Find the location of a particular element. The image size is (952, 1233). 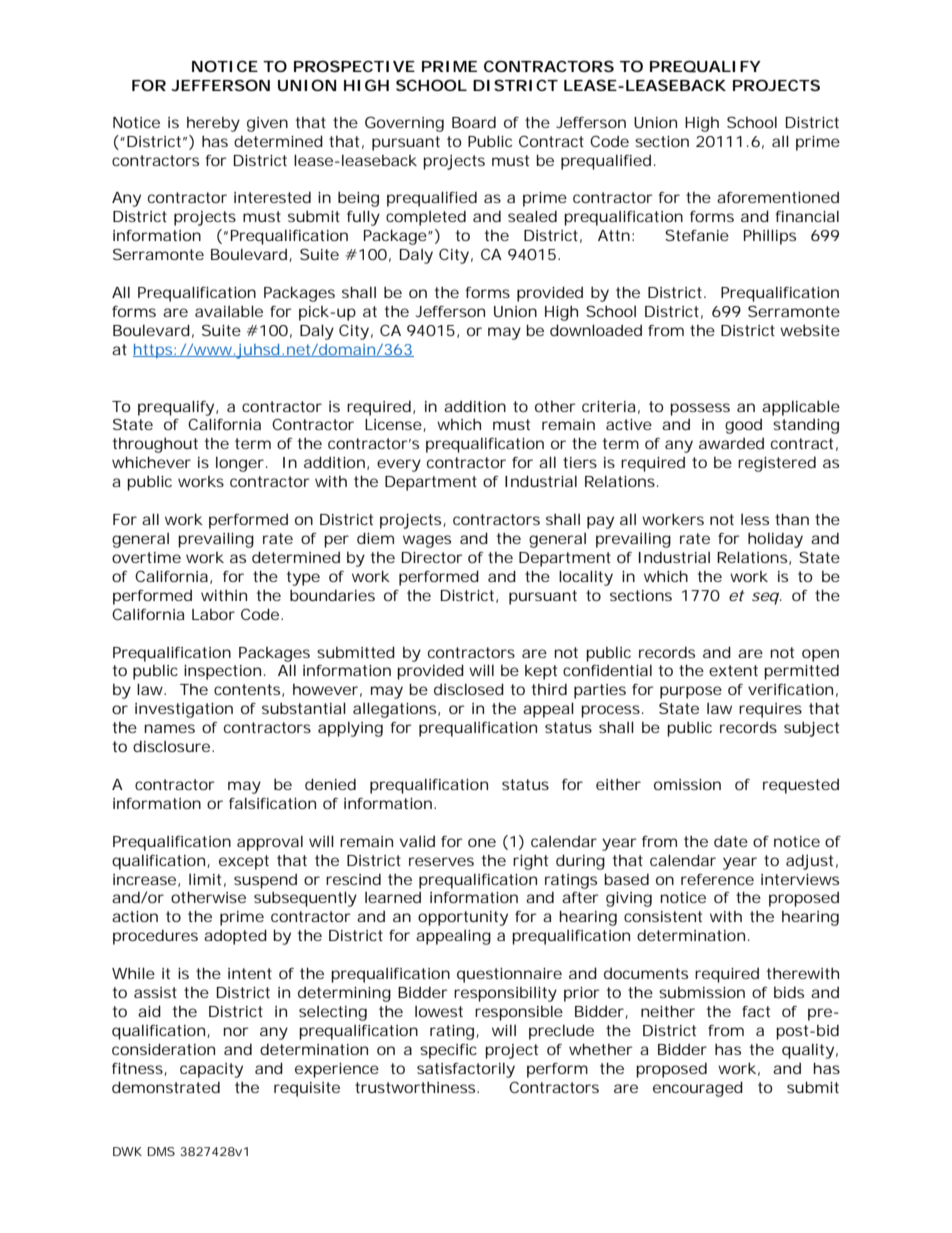

Board is located at coordinates (474, 122).
